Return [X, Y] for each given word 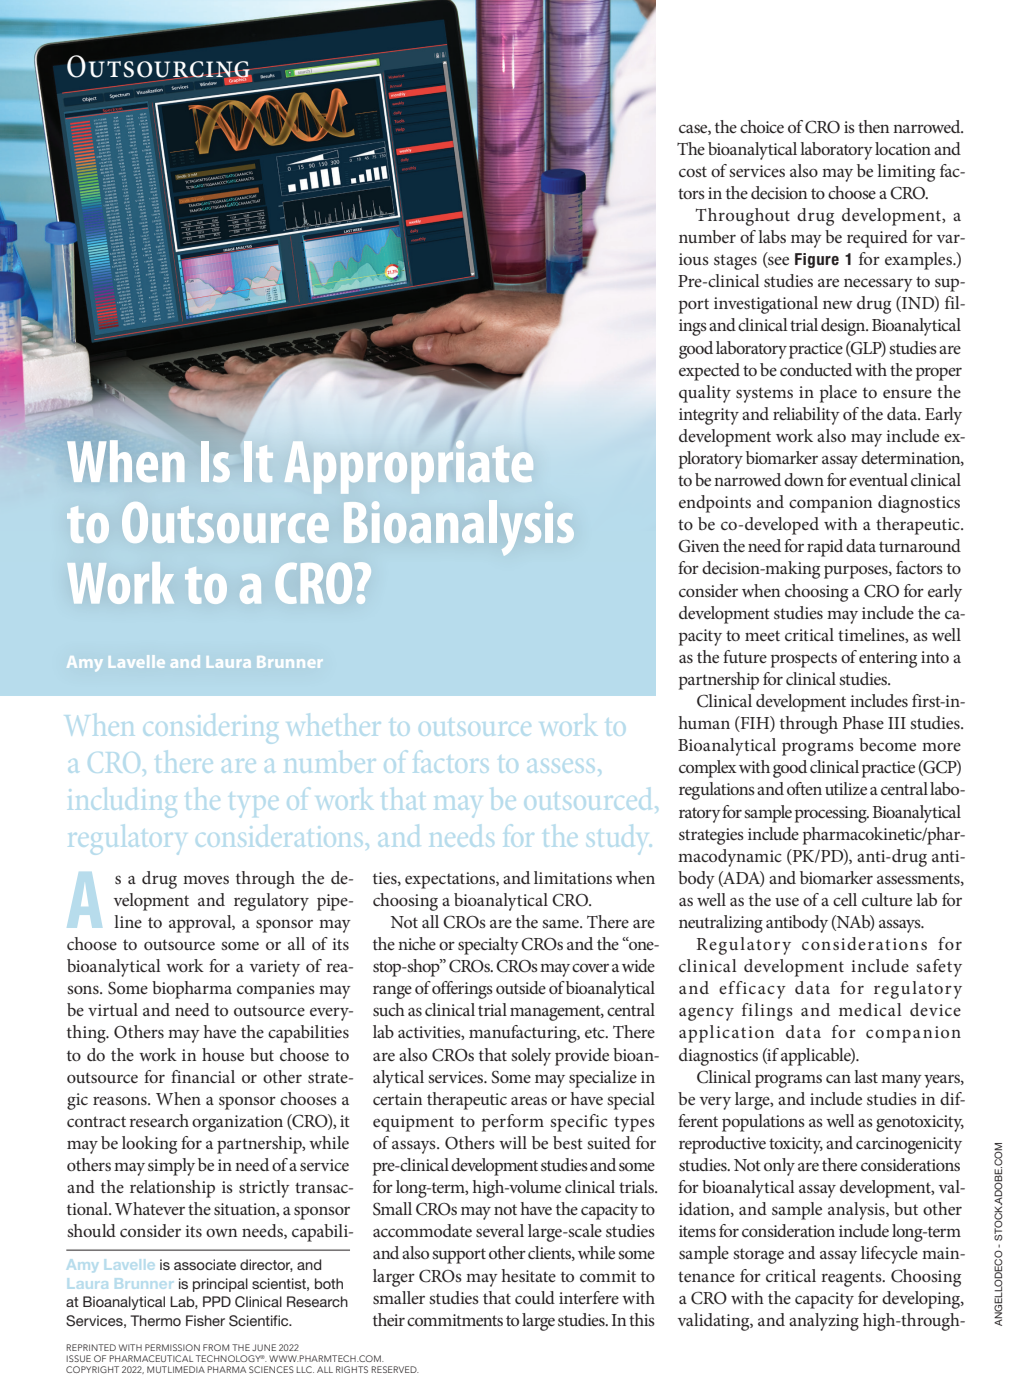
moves [206, 879]
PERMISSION [172, 1347]
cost [693, 171]
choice [762, 126]
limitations [573, 877]
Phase [863, 722]
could [535, 1297]
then [873, 126]
